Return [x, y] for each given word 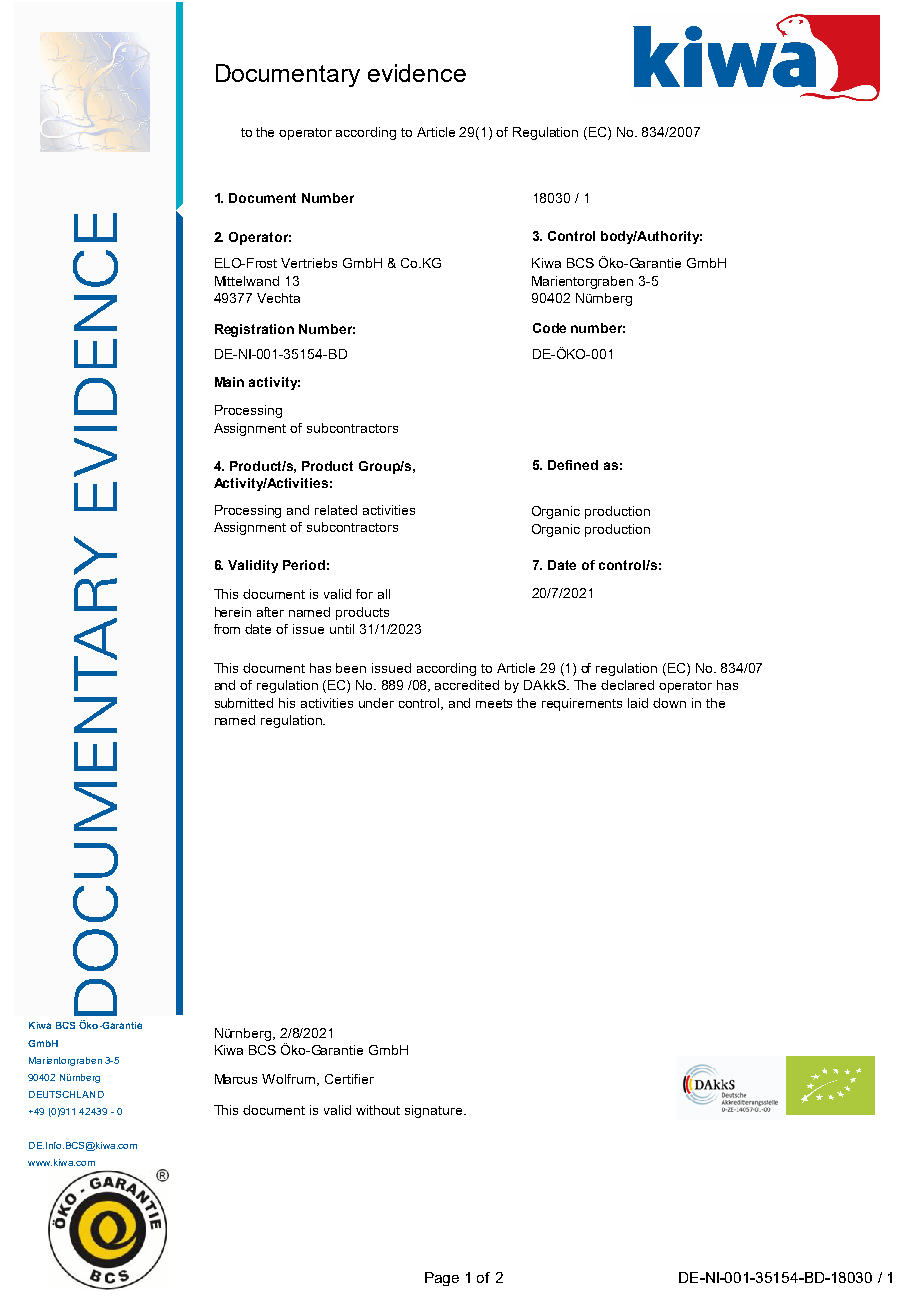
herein [233, 612]
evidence [417, 73]
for [364, 594]
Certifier [349, 1079]
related [336, 510]
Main [229, 382]
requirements [582, 704]
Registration [254, 330]
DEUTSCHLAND [66, 1094]
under [376, 703]
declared [627, 685]
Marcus [236, 1079]
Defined [573, 465]
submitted [244, 703]
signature [435, 1111]
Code [549, 328]
